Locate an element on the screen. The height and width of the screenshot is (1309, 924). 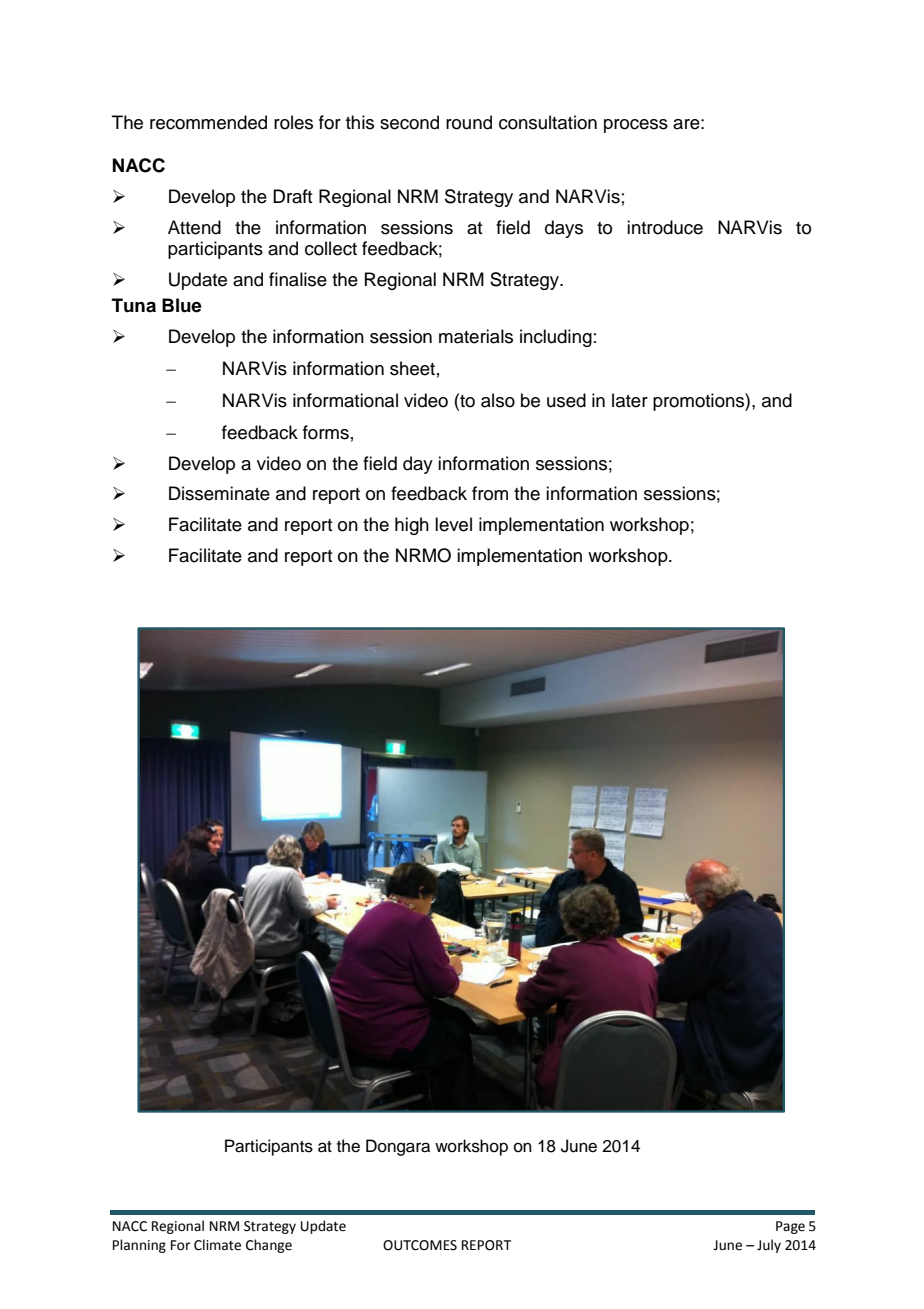
recommended is located at coordinates (208, 122).
